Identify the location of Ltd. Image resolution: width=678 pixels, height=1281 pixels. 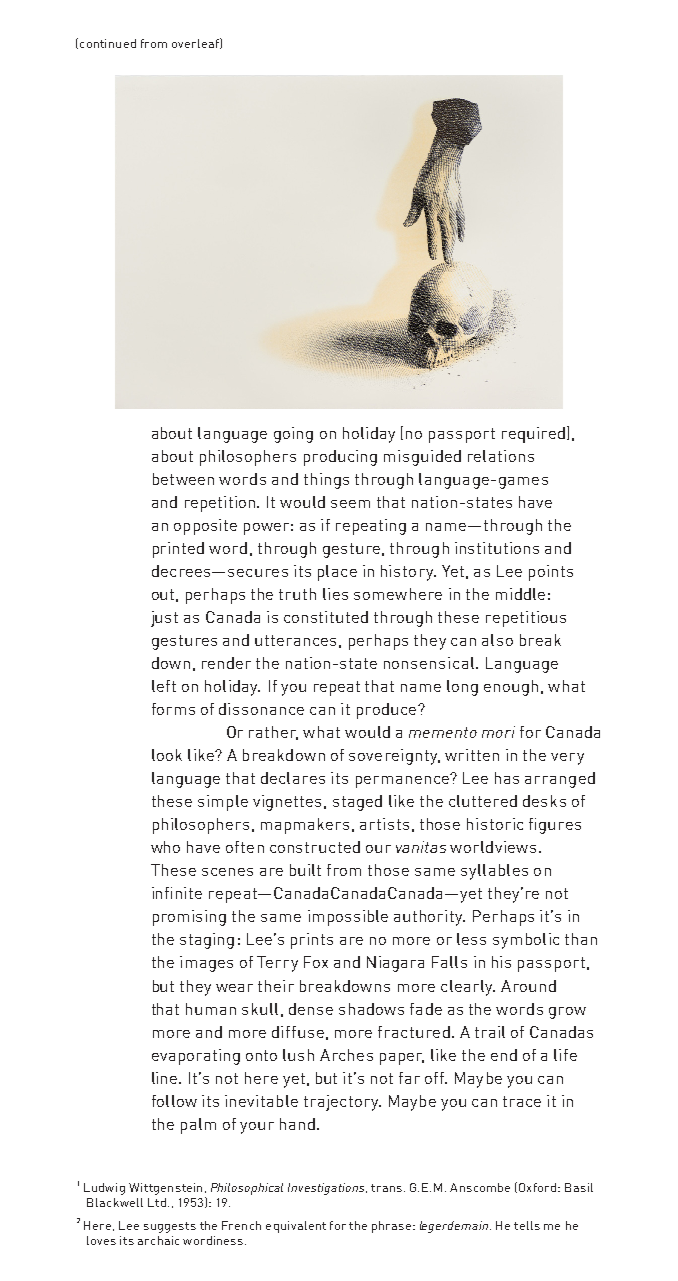
(157, 1202).
